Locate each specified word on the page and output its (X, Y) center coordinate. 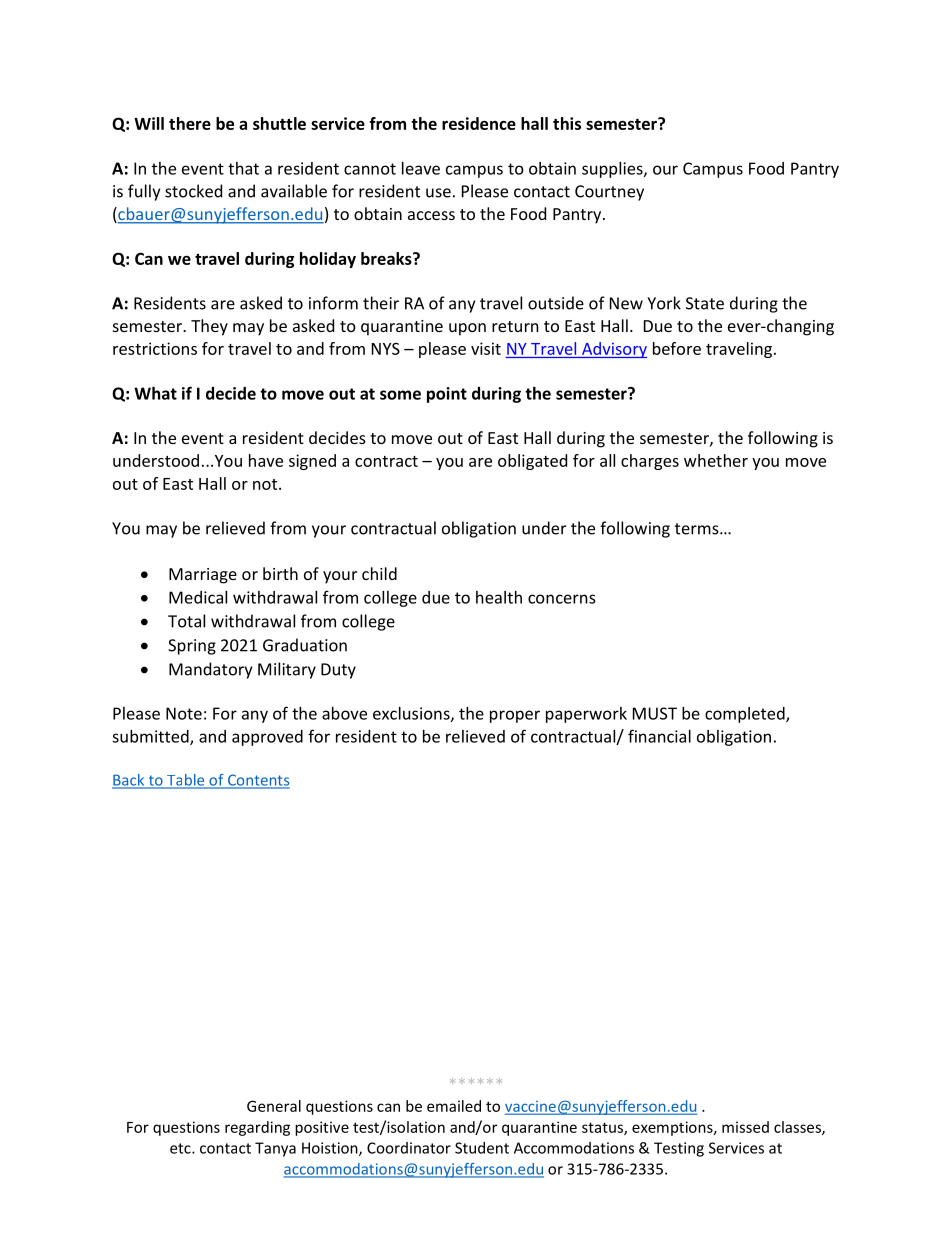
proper (515, 716)
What (155, 393)
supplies (613, 170)
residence (479, 123)
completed (746, 715)
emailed (454, 1106)
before (677, 348)
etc (181, 1148)
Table (186, 781)
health (499, 597)
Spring (192, 647)
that (243, 168)
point (447, 395)
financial (659, 736)
